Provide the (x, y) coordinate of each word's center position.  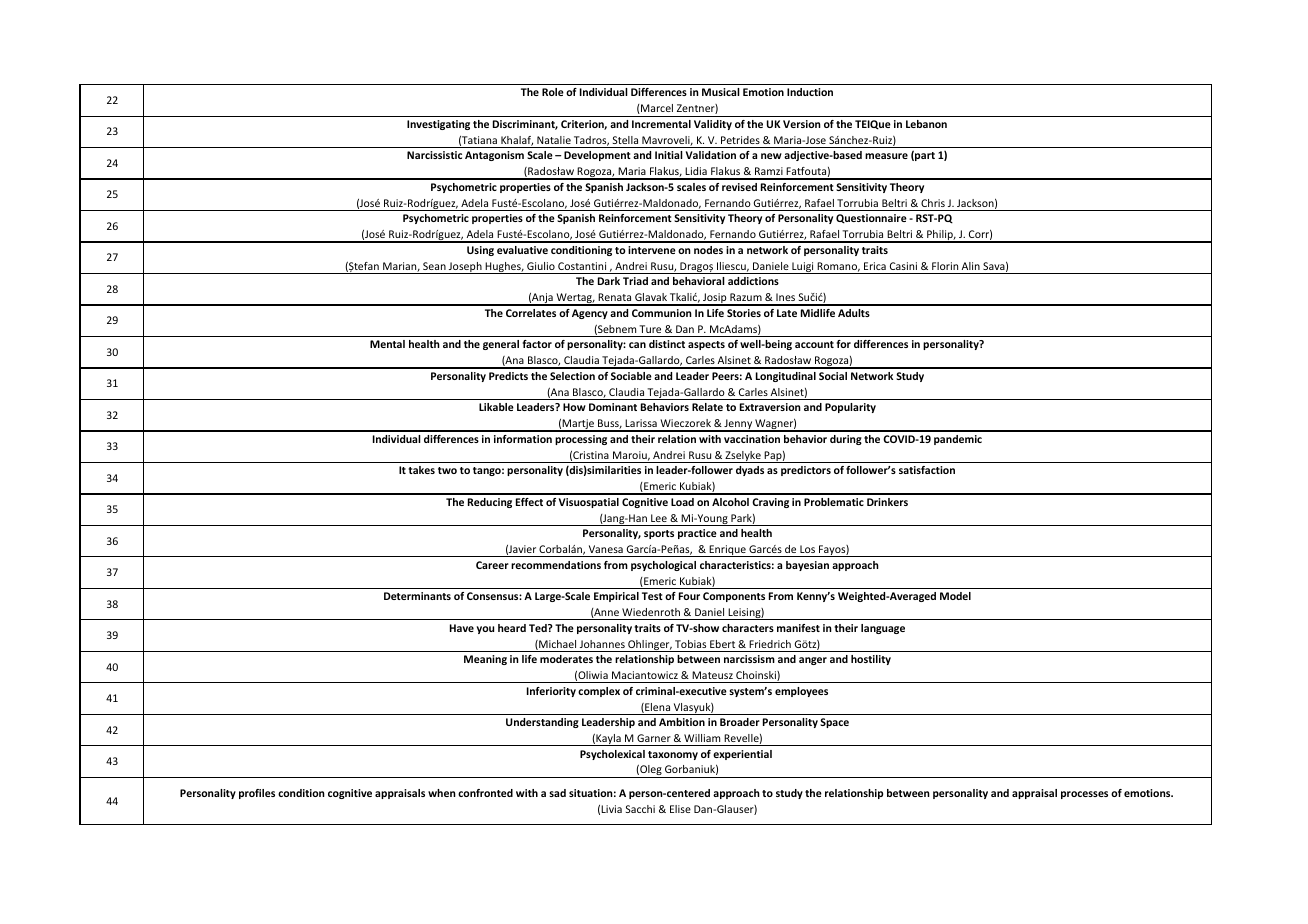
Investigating (438, 125)
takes (421, 470)
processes (1084, 795)
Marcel (656, 109)
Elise (680, 809)
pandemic (958, 440)
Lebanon (926, 124)
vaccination (752, 439)
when (442, 793)
